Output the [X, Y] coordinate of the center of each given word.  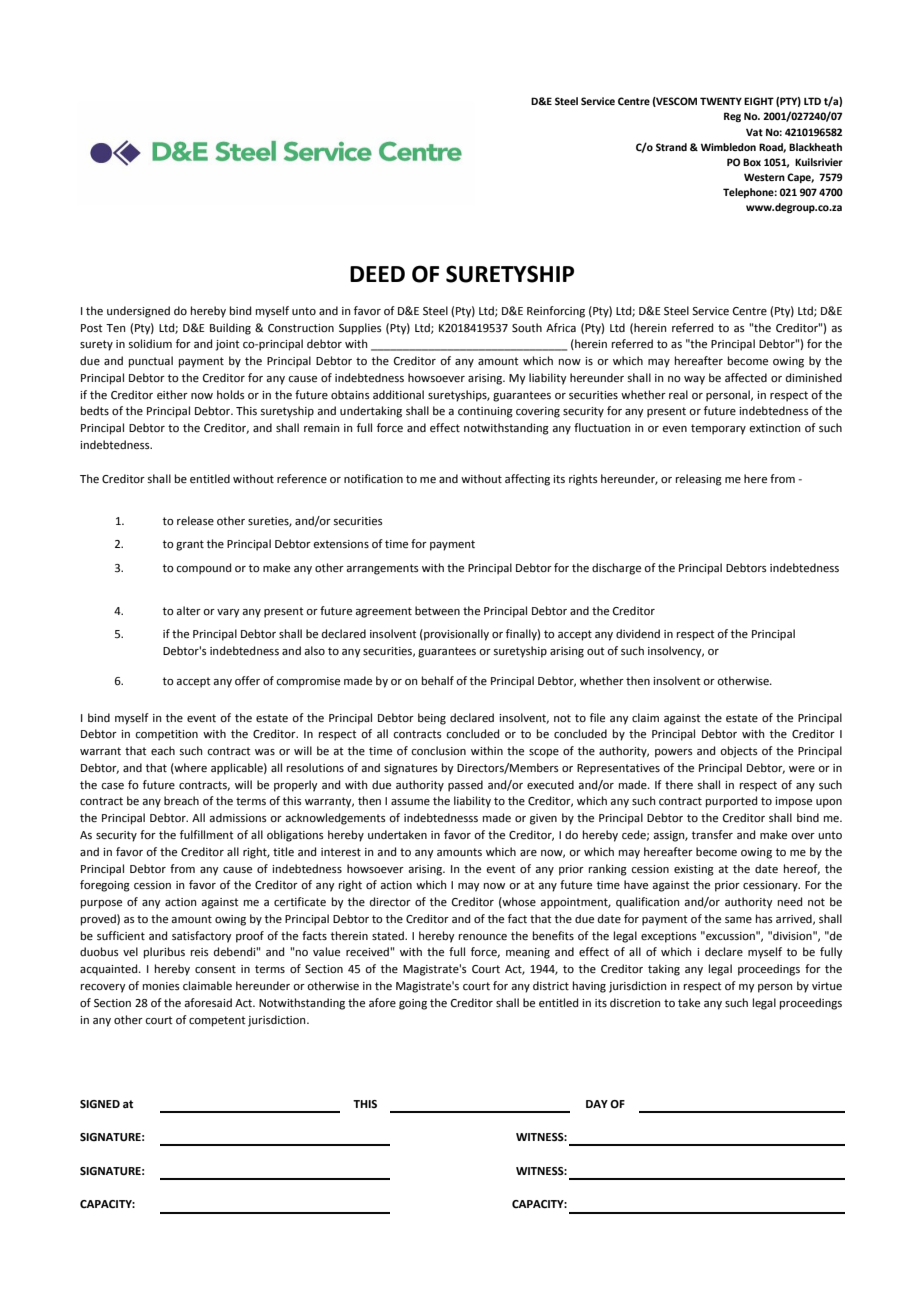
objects [739, 752]
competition [166, 735]
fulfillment [206, 835]
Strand [671, 147]
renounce [483, 937]
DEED [377, 274]
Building [230, 329]
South [527, 327]
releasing [699, 480]
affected [746, 378]
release [195, 521]
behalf [438, 680]
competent [217, 1021]
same [738, 920]
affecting [527, 480]
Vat [754, 132]
